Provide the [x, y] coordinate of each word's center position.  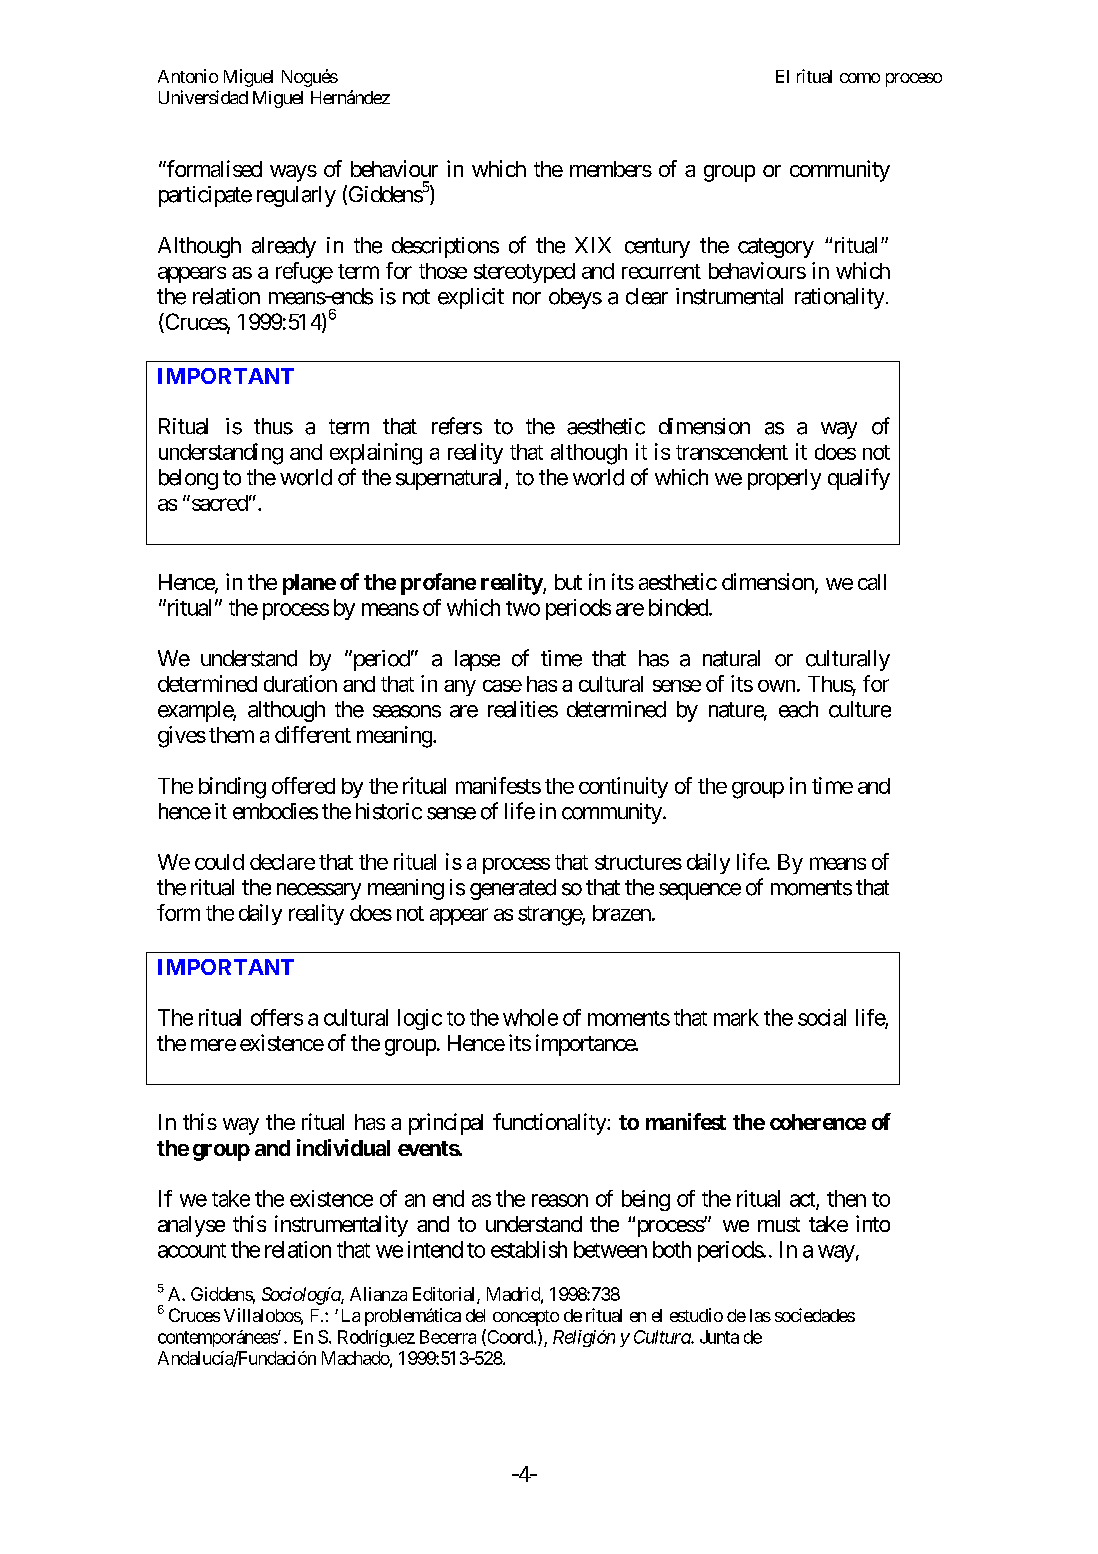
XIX [593, 245]
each [798, 709]
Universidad [203, 97]
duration [300, 683]
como [860, 78]
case [502, 686]
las [760, 1315]
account [192, 1250]
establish [529, 1249]
